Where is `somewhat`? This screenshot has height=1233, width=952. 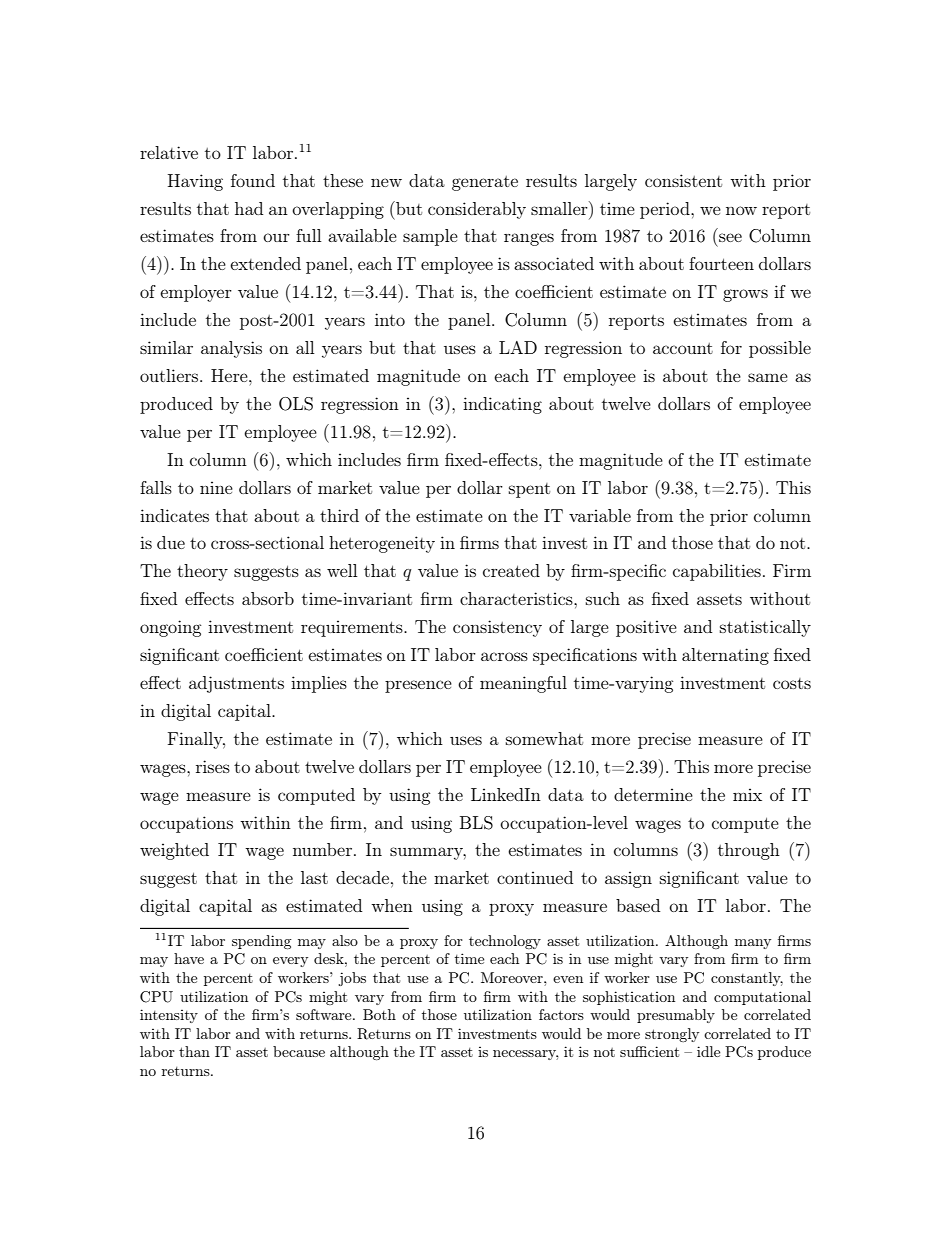 somewhat is located at coordinates (544, 738).
